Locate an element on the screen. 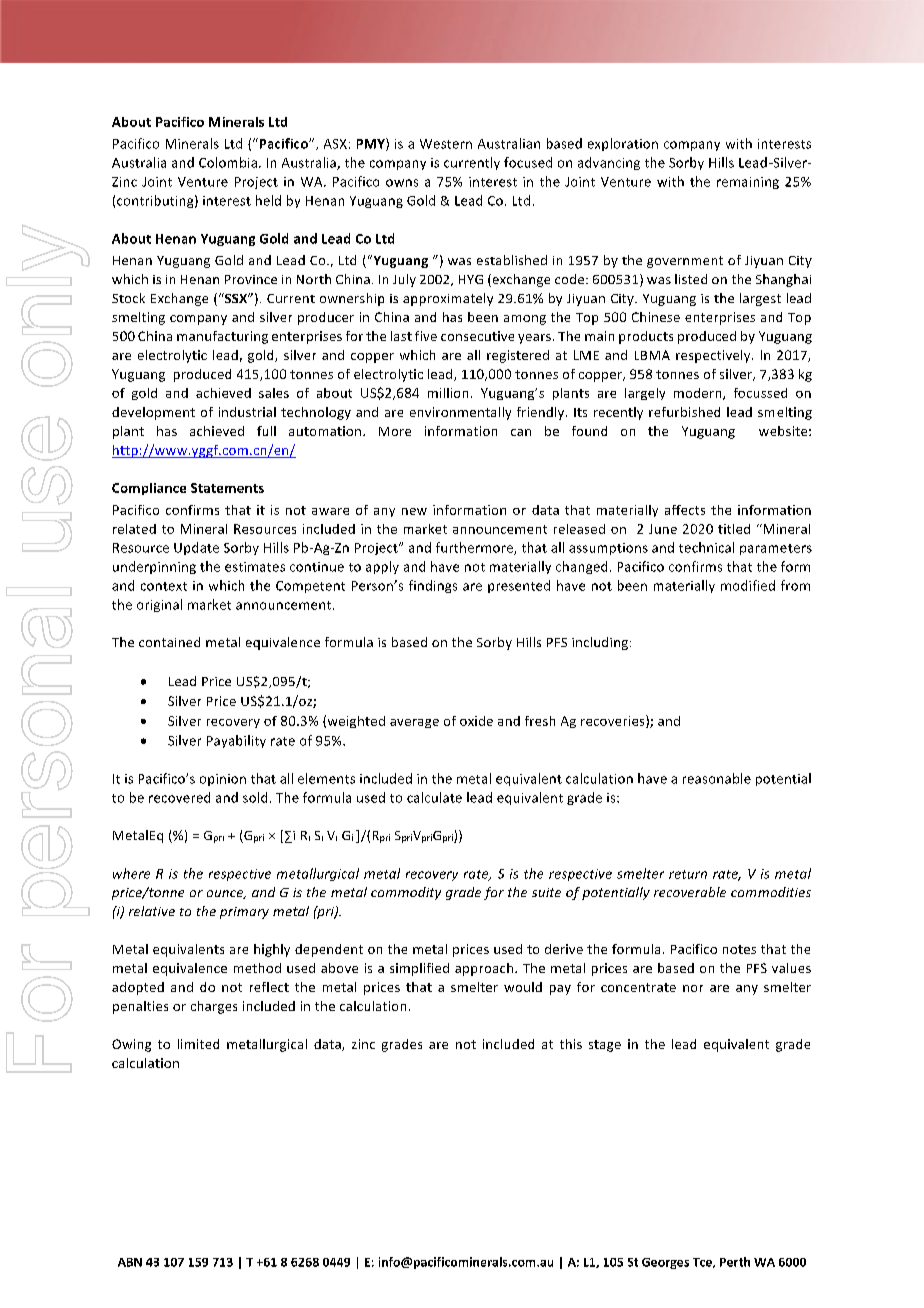 This screenshot has height=1308, width=924. recovered is located at coordinates (179, 797).
